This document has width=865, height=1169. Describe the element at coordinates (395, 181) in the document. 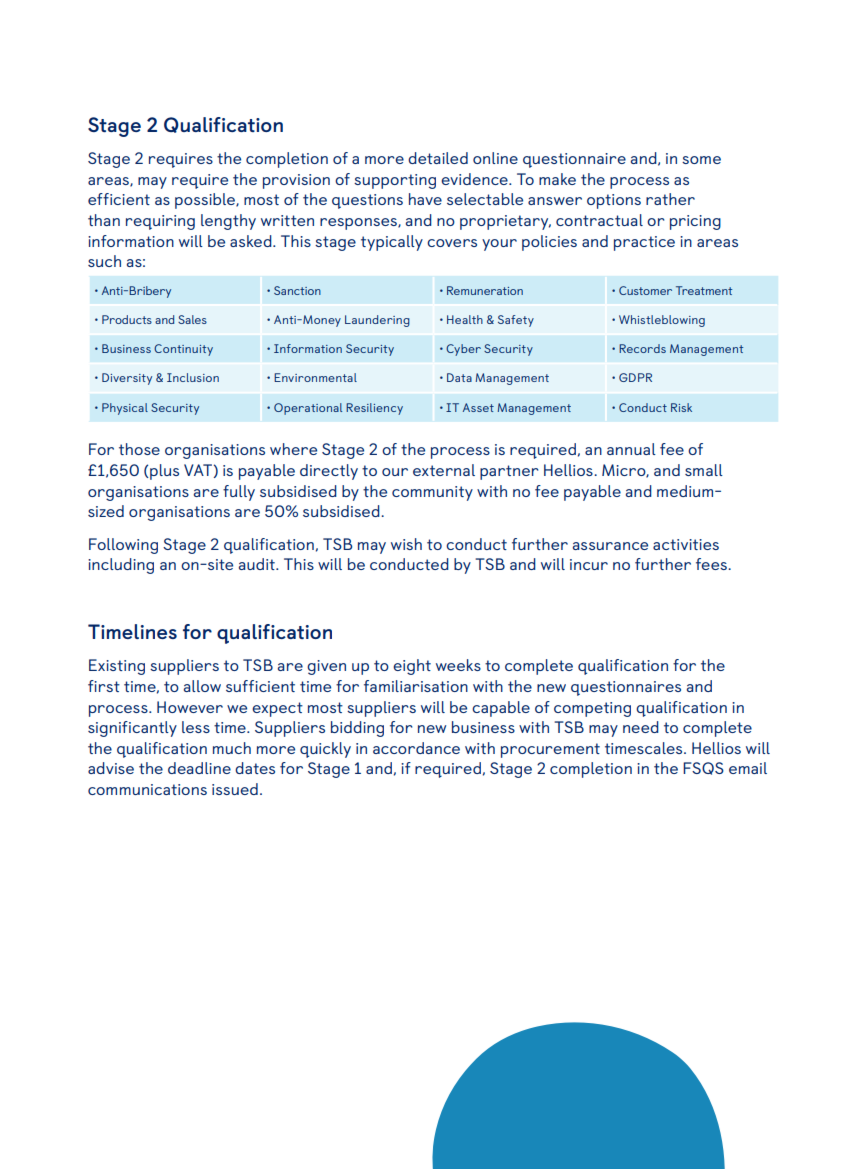

I see `supporting` at that location.
